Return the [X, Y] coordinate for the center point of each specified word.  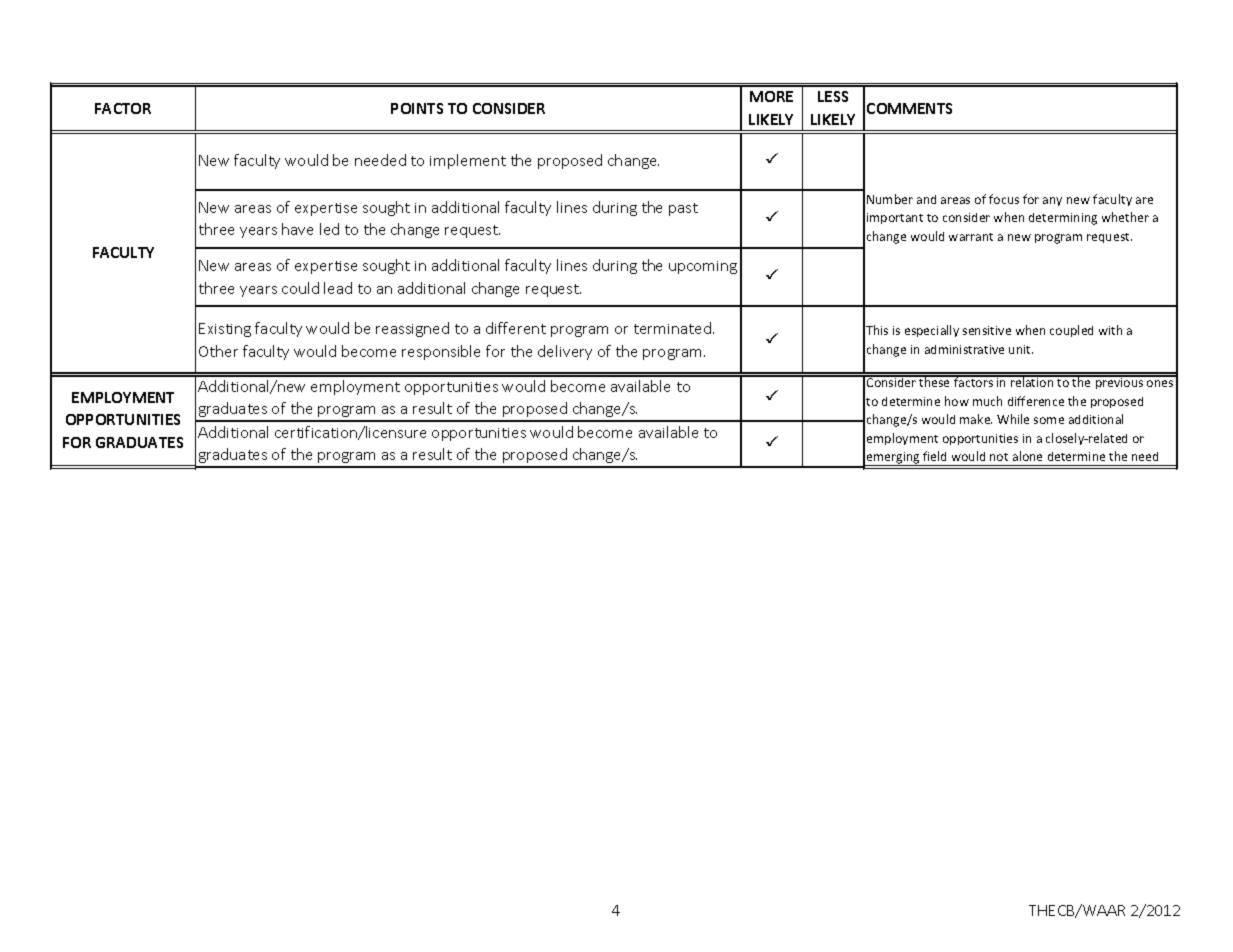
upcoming [703, 267]
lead [338, 288]
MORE [771, 96]
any [1052, 201]
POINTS [417, 108]
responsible [441, 352]
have [297, 229]
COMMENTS [909, 108]
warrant [971, 237]
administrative [964, 349]
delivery [565, 352]
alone [1027, 456]
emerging [893, 459]
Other [218, 351]
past [683, 209]
